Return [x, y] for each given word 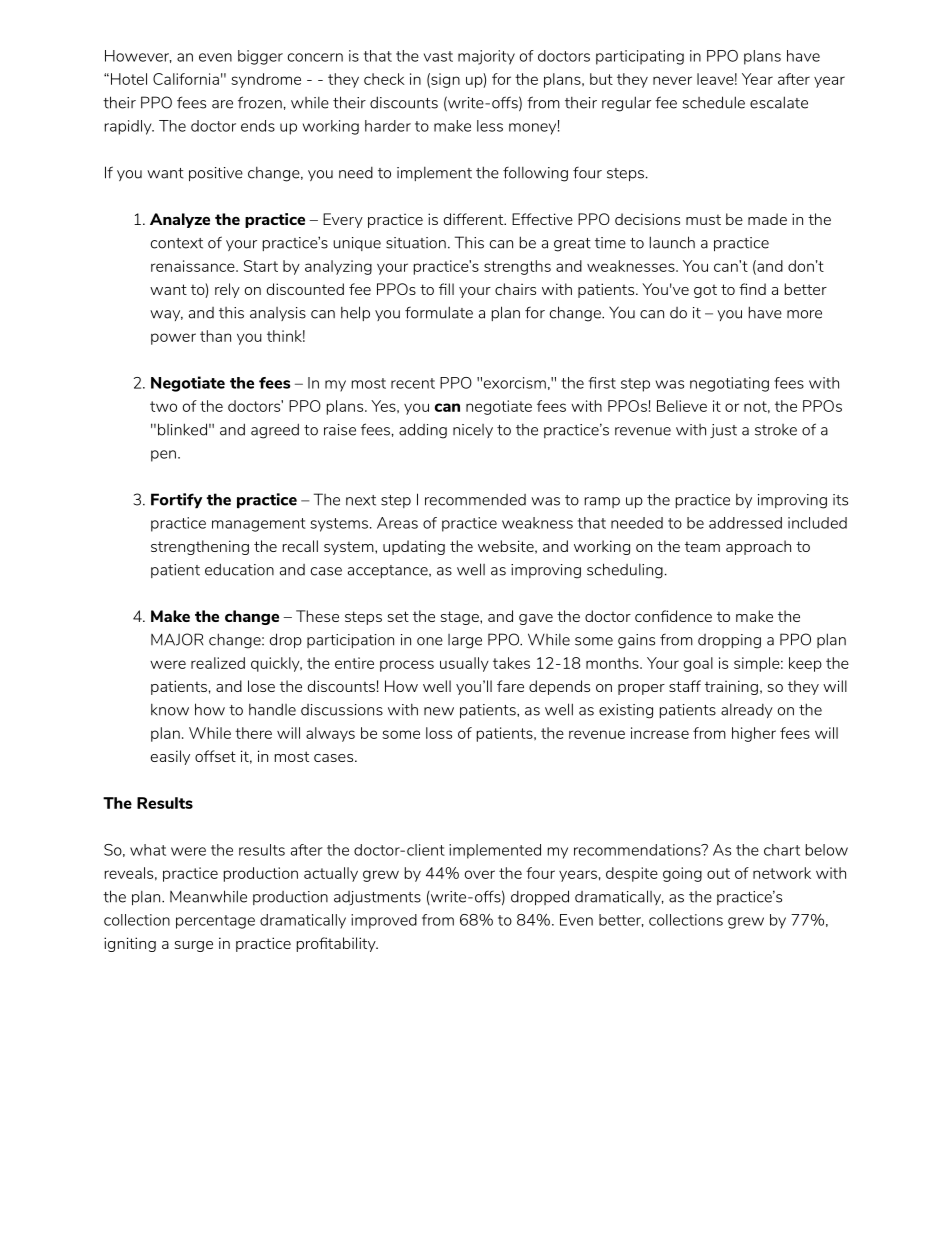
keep [805, 664]
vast [438, 56]
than [215, 336]
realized [218, 663]
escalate [779, 102]
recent [413, 383]
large [465, 641]
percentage [215, 922]
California [186, 79]
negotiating [729, 384]
